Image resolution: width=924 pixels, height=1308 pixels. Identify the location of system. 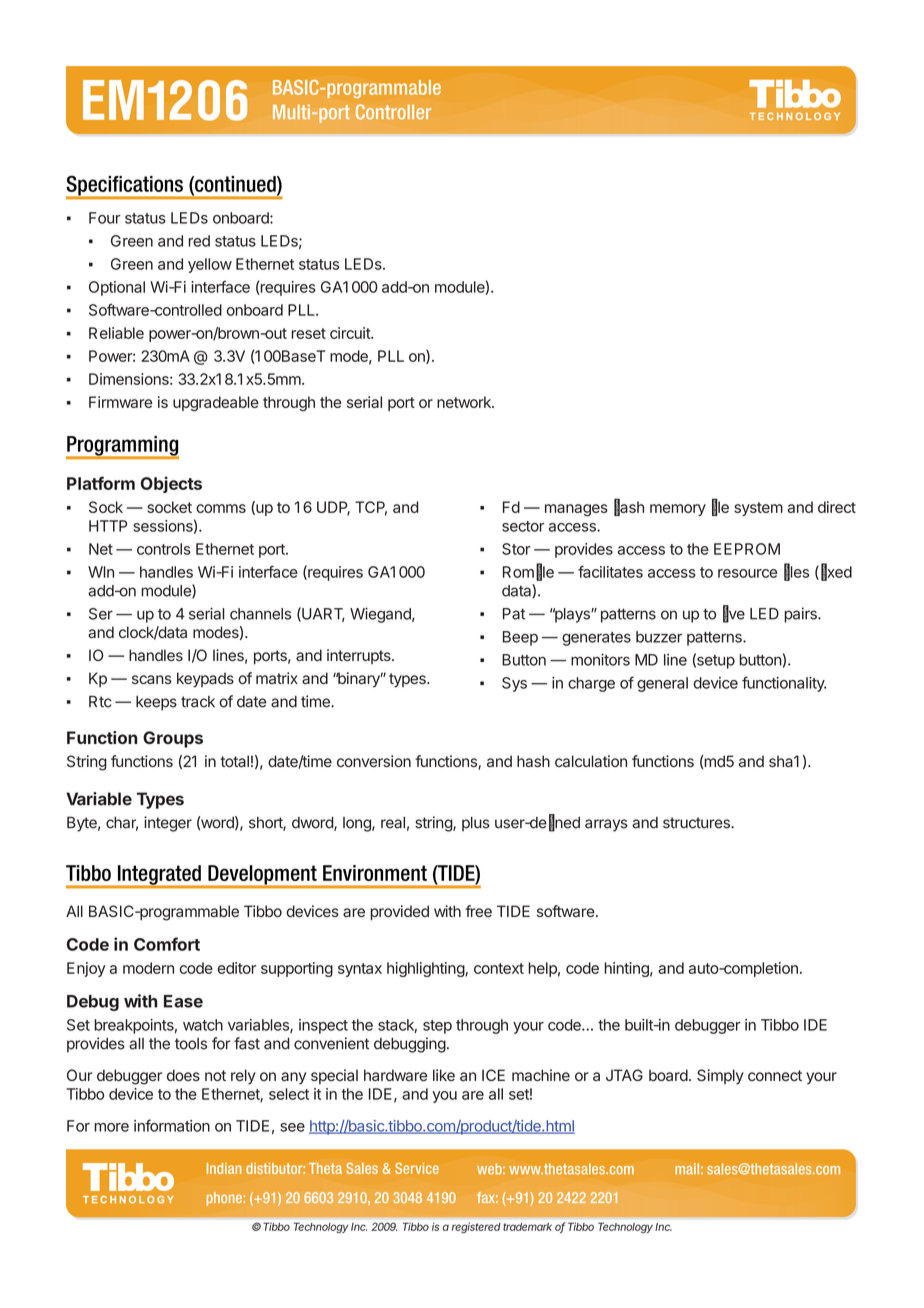
(758, 509).
